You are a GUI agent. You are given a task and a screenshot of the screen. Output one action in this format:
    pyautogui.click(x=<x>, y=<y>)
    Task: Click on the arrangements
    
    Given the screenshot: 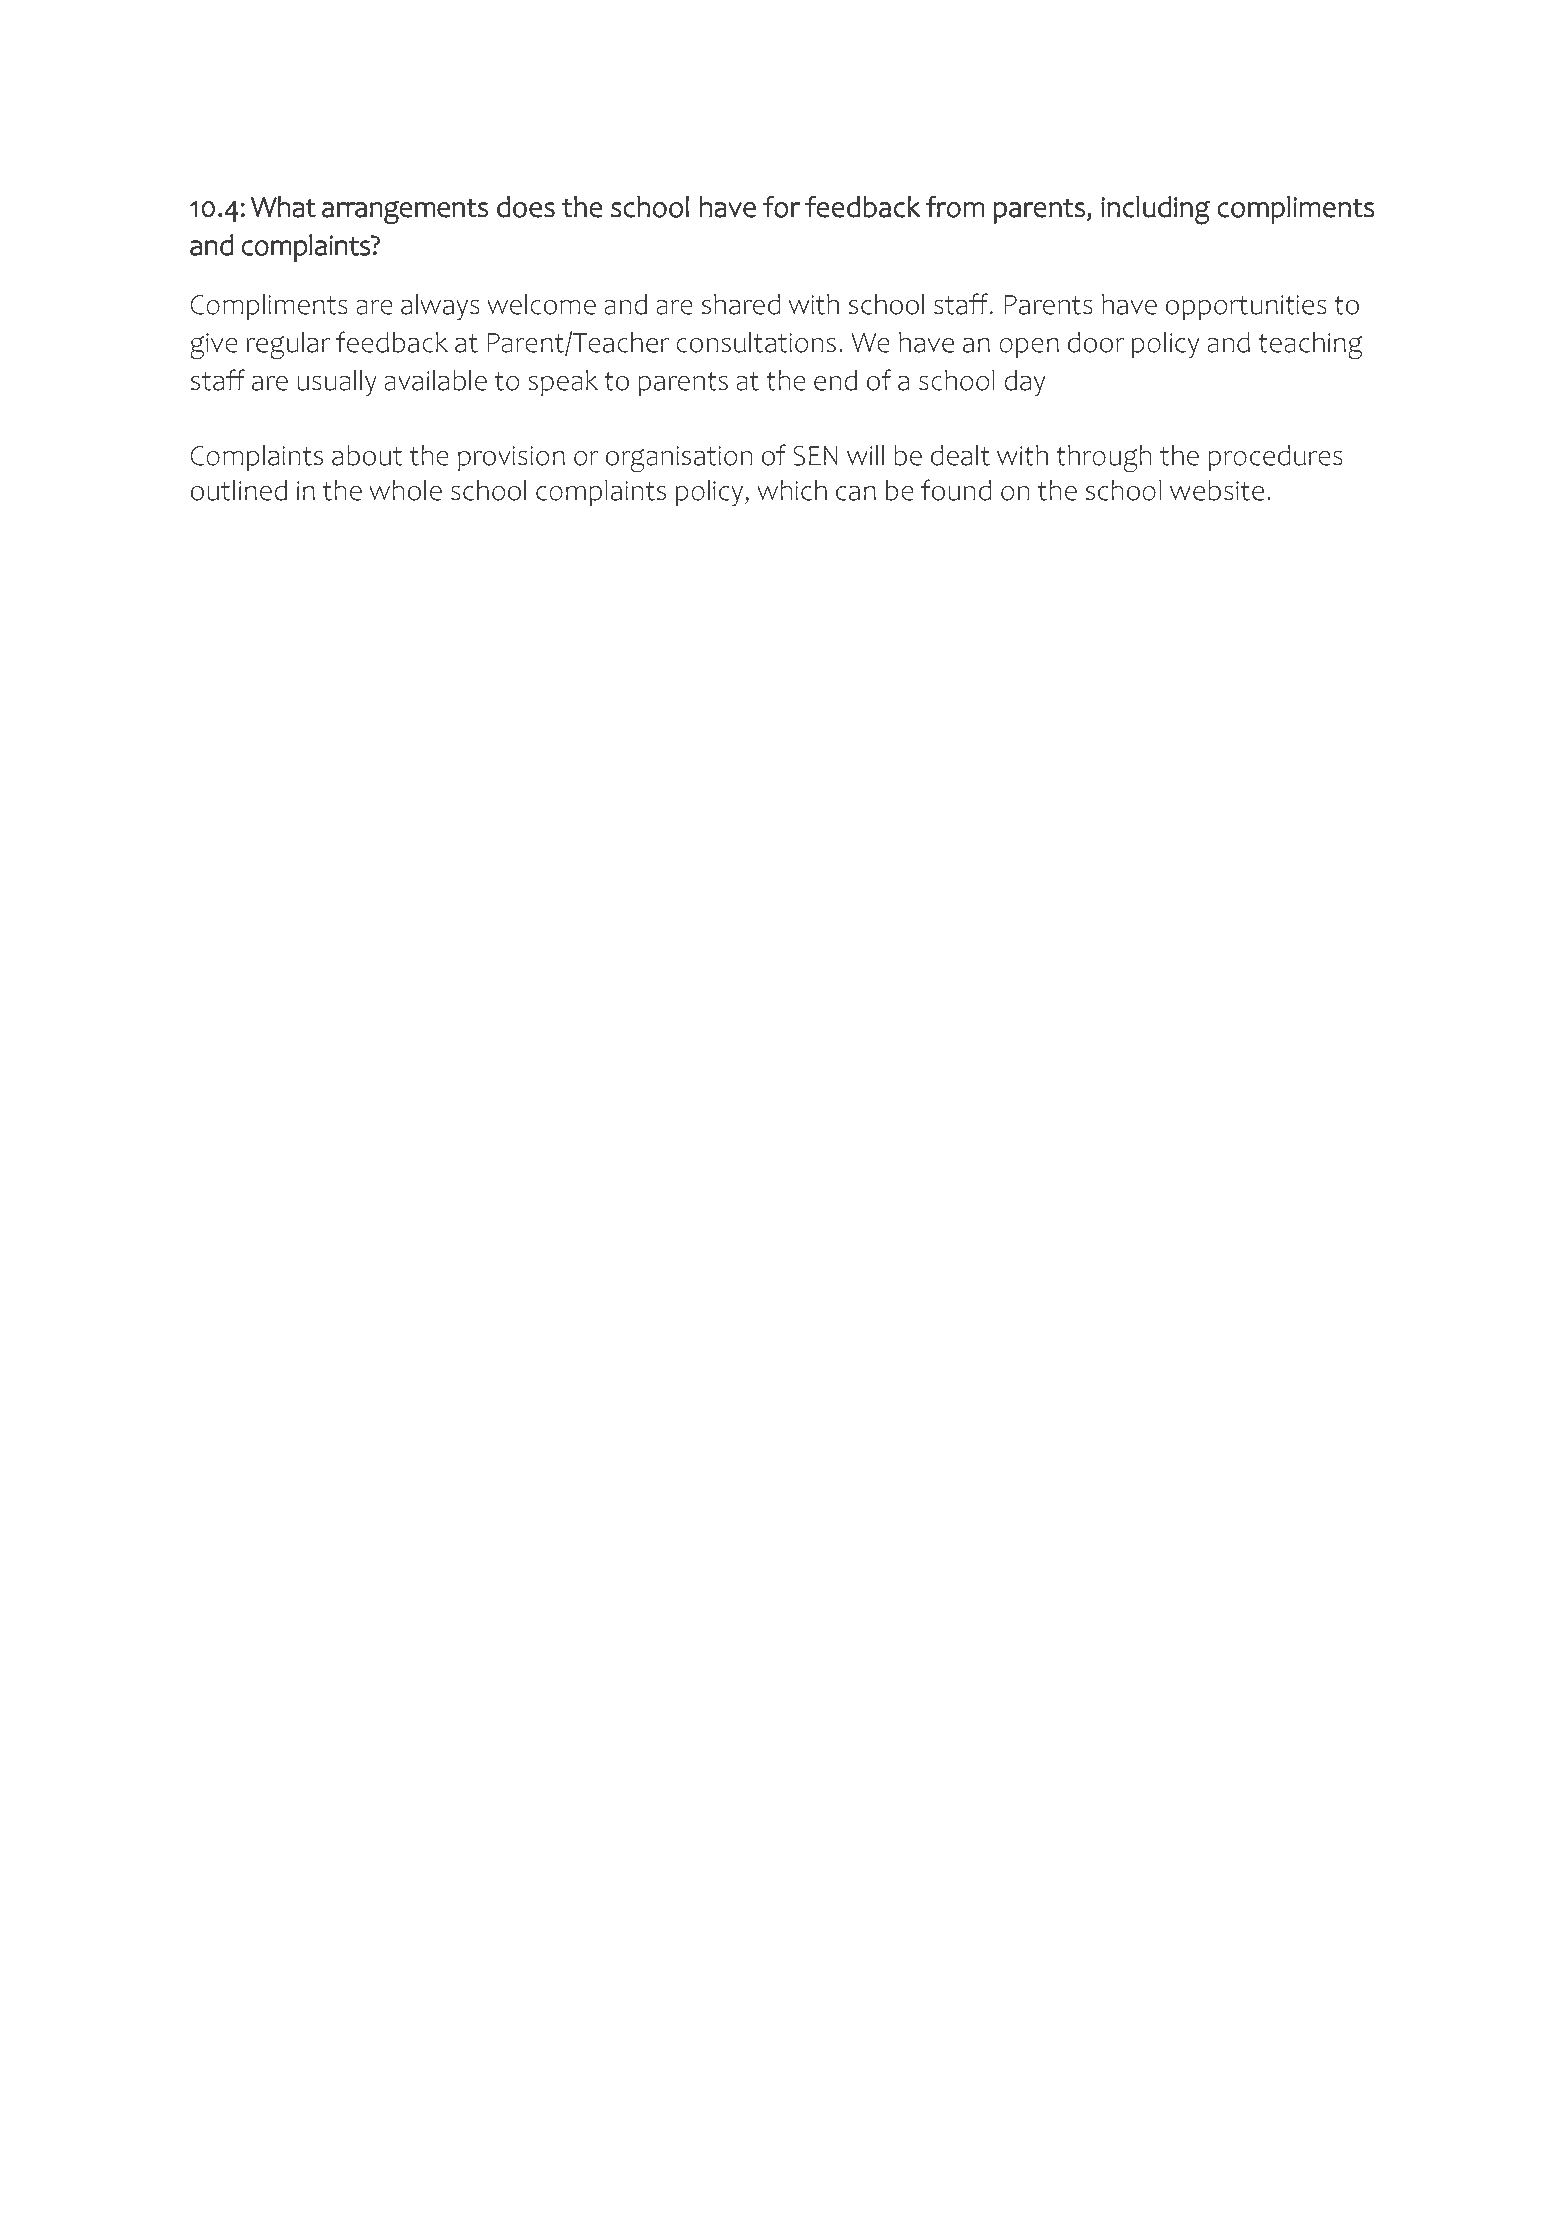 What is the action you would take?
    pyautogui.click(x=405, y=211)
